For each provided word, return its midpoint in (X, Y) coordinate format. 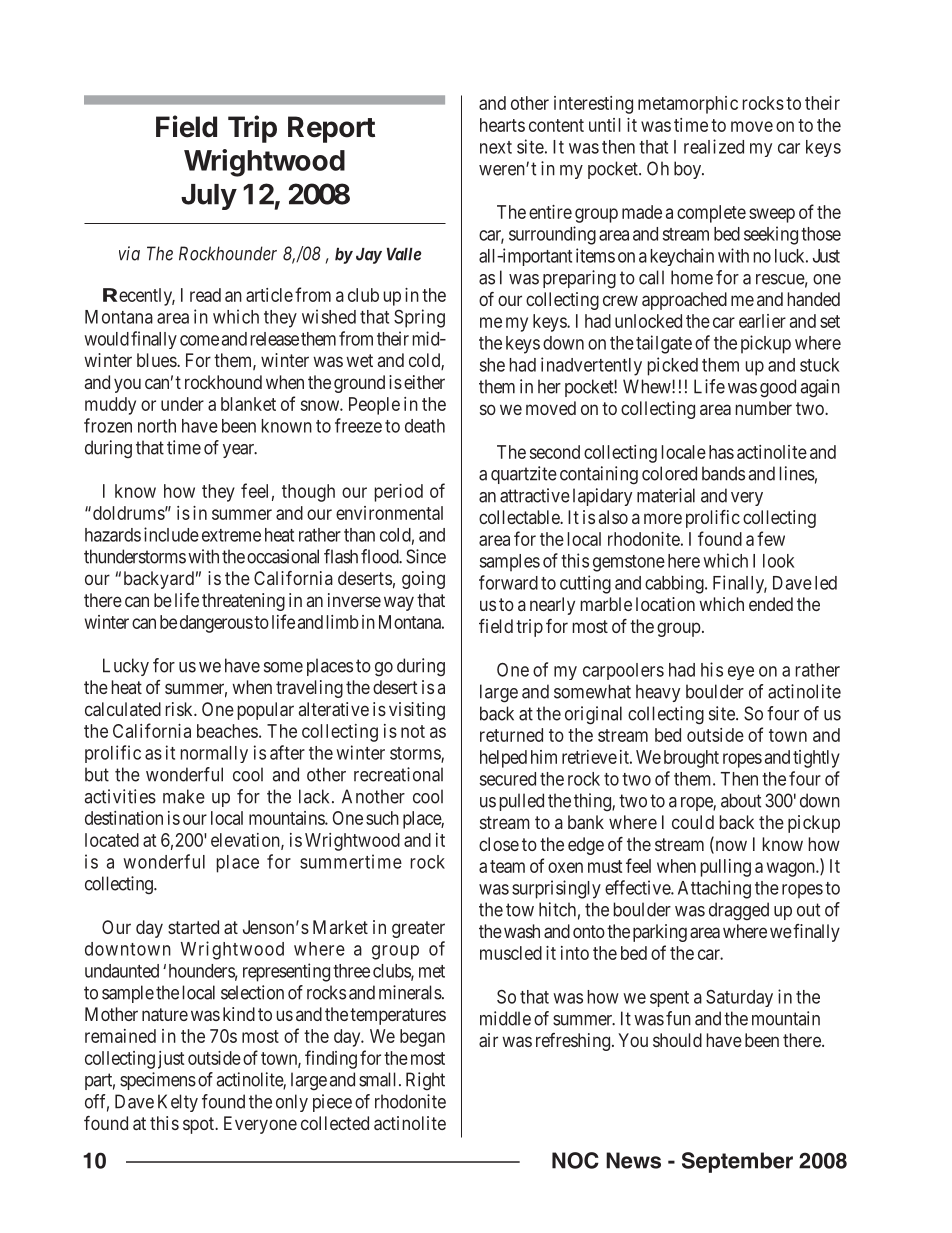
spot (199, 1125)
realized (714, 146)
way (399, 603)
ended (771, 604)
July (209, 197)
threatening (243, 602)
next (496, 147)
